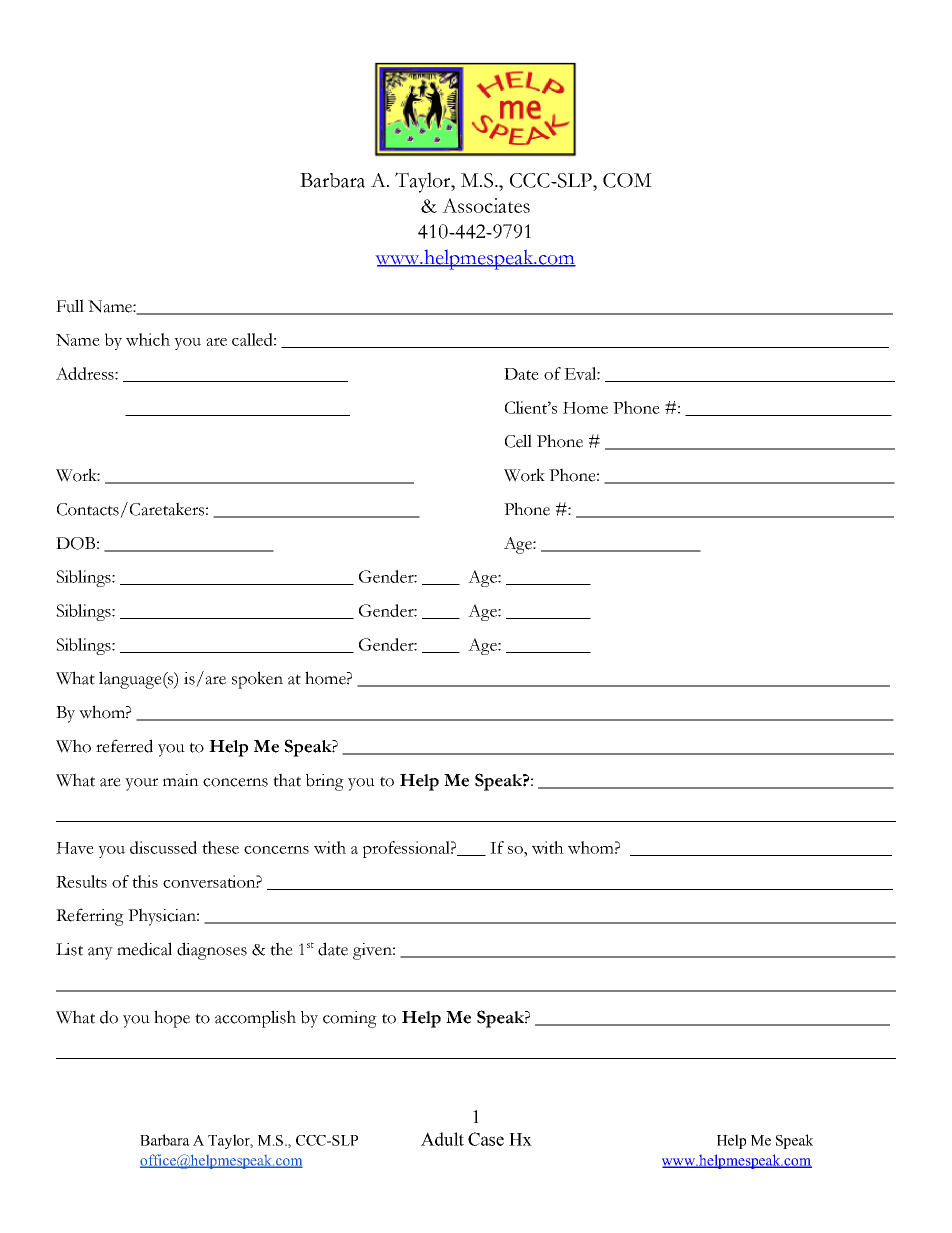  Describe the element at coordinates (325, 782) in the screenshot. I see `bring` at that location.
